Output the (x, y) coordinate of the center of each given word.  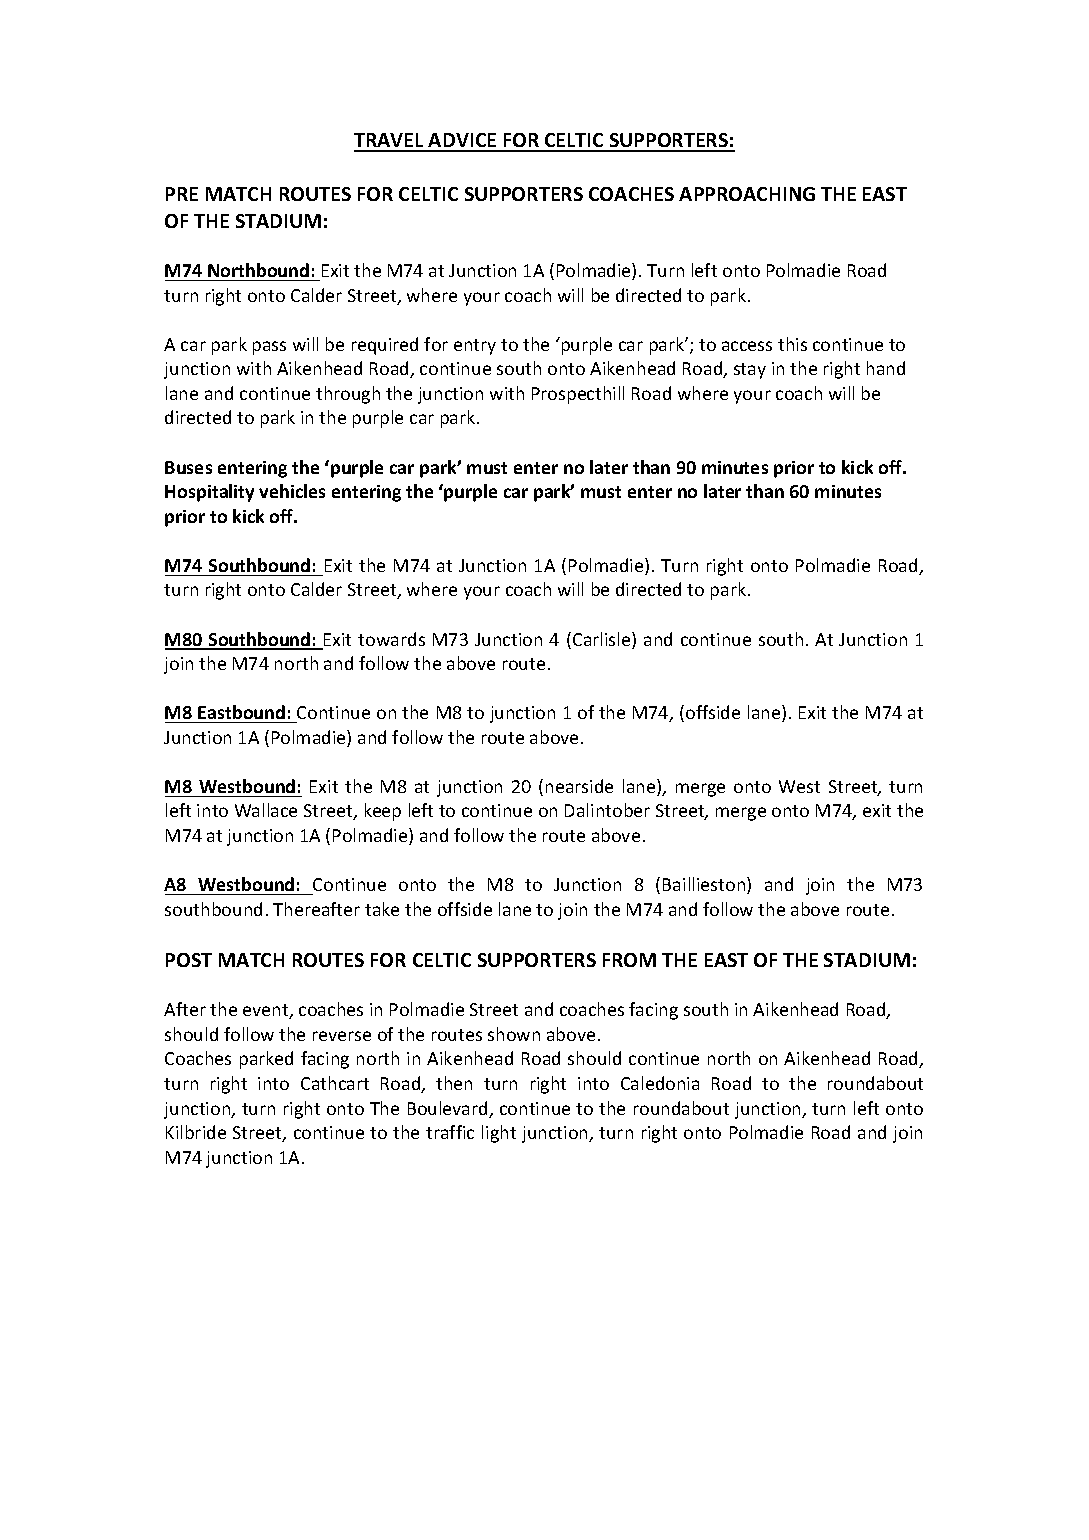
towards (391, 639)
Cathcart (335, 1083)
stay (750, 371)
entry (475, 347)
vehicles (292, 491)
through (348, 395)
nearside (579, 786)
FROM (629, 960)
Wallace (266, 810)
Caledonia (660, 1083)
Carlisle (603, 640)
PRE (182, 194)
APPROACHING (747, 194)
